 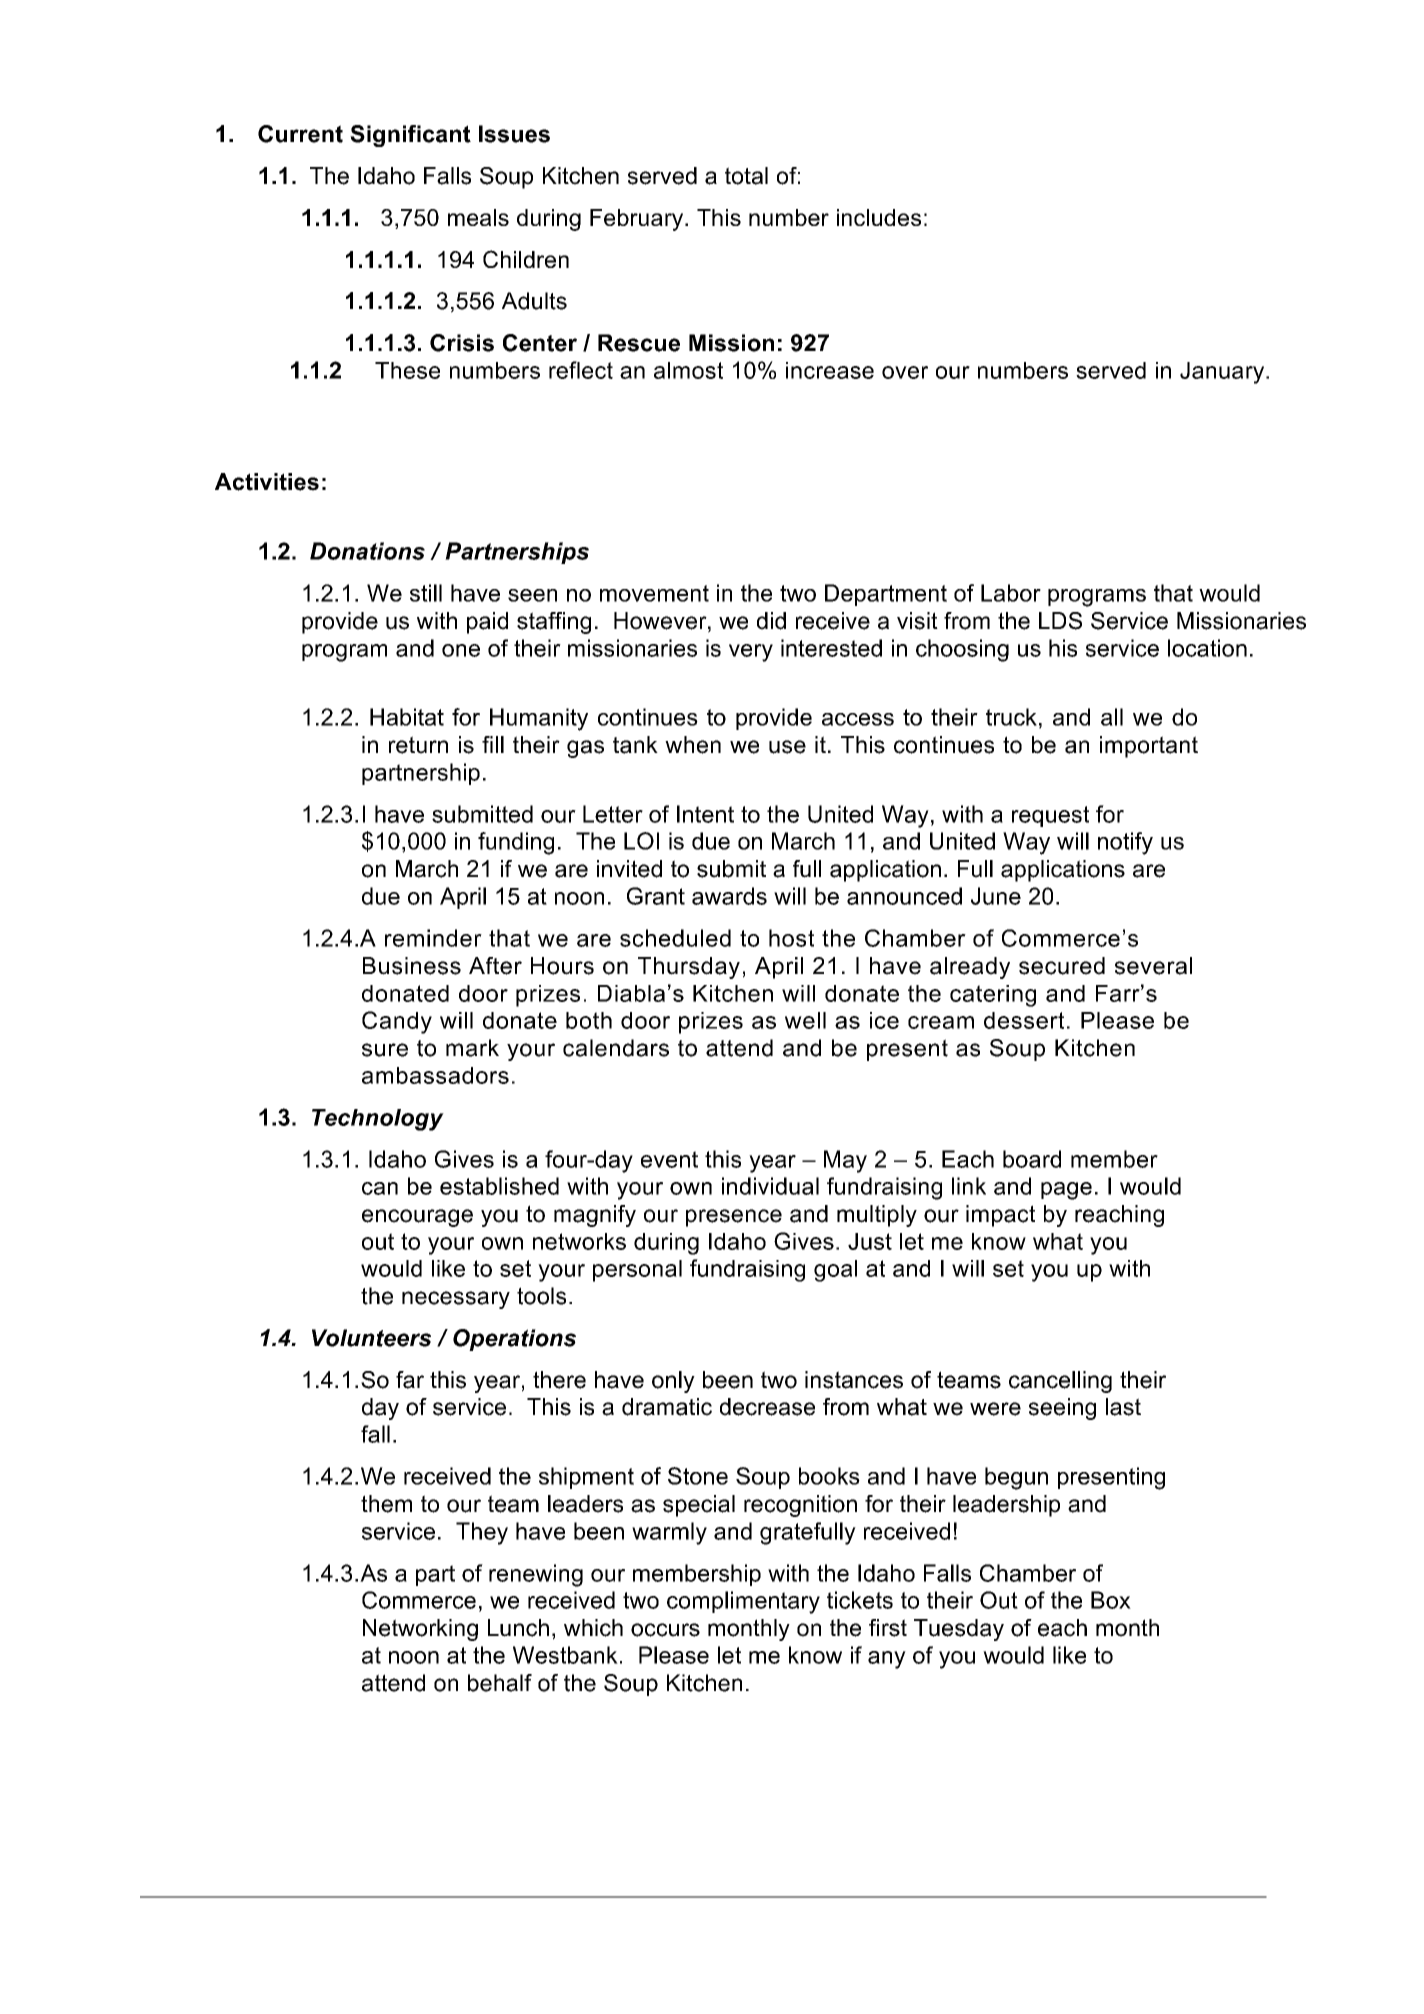 What do you see at coordinates (420, 1630) in the document?
I see `Networking` at bounding box center [420, 1630].
